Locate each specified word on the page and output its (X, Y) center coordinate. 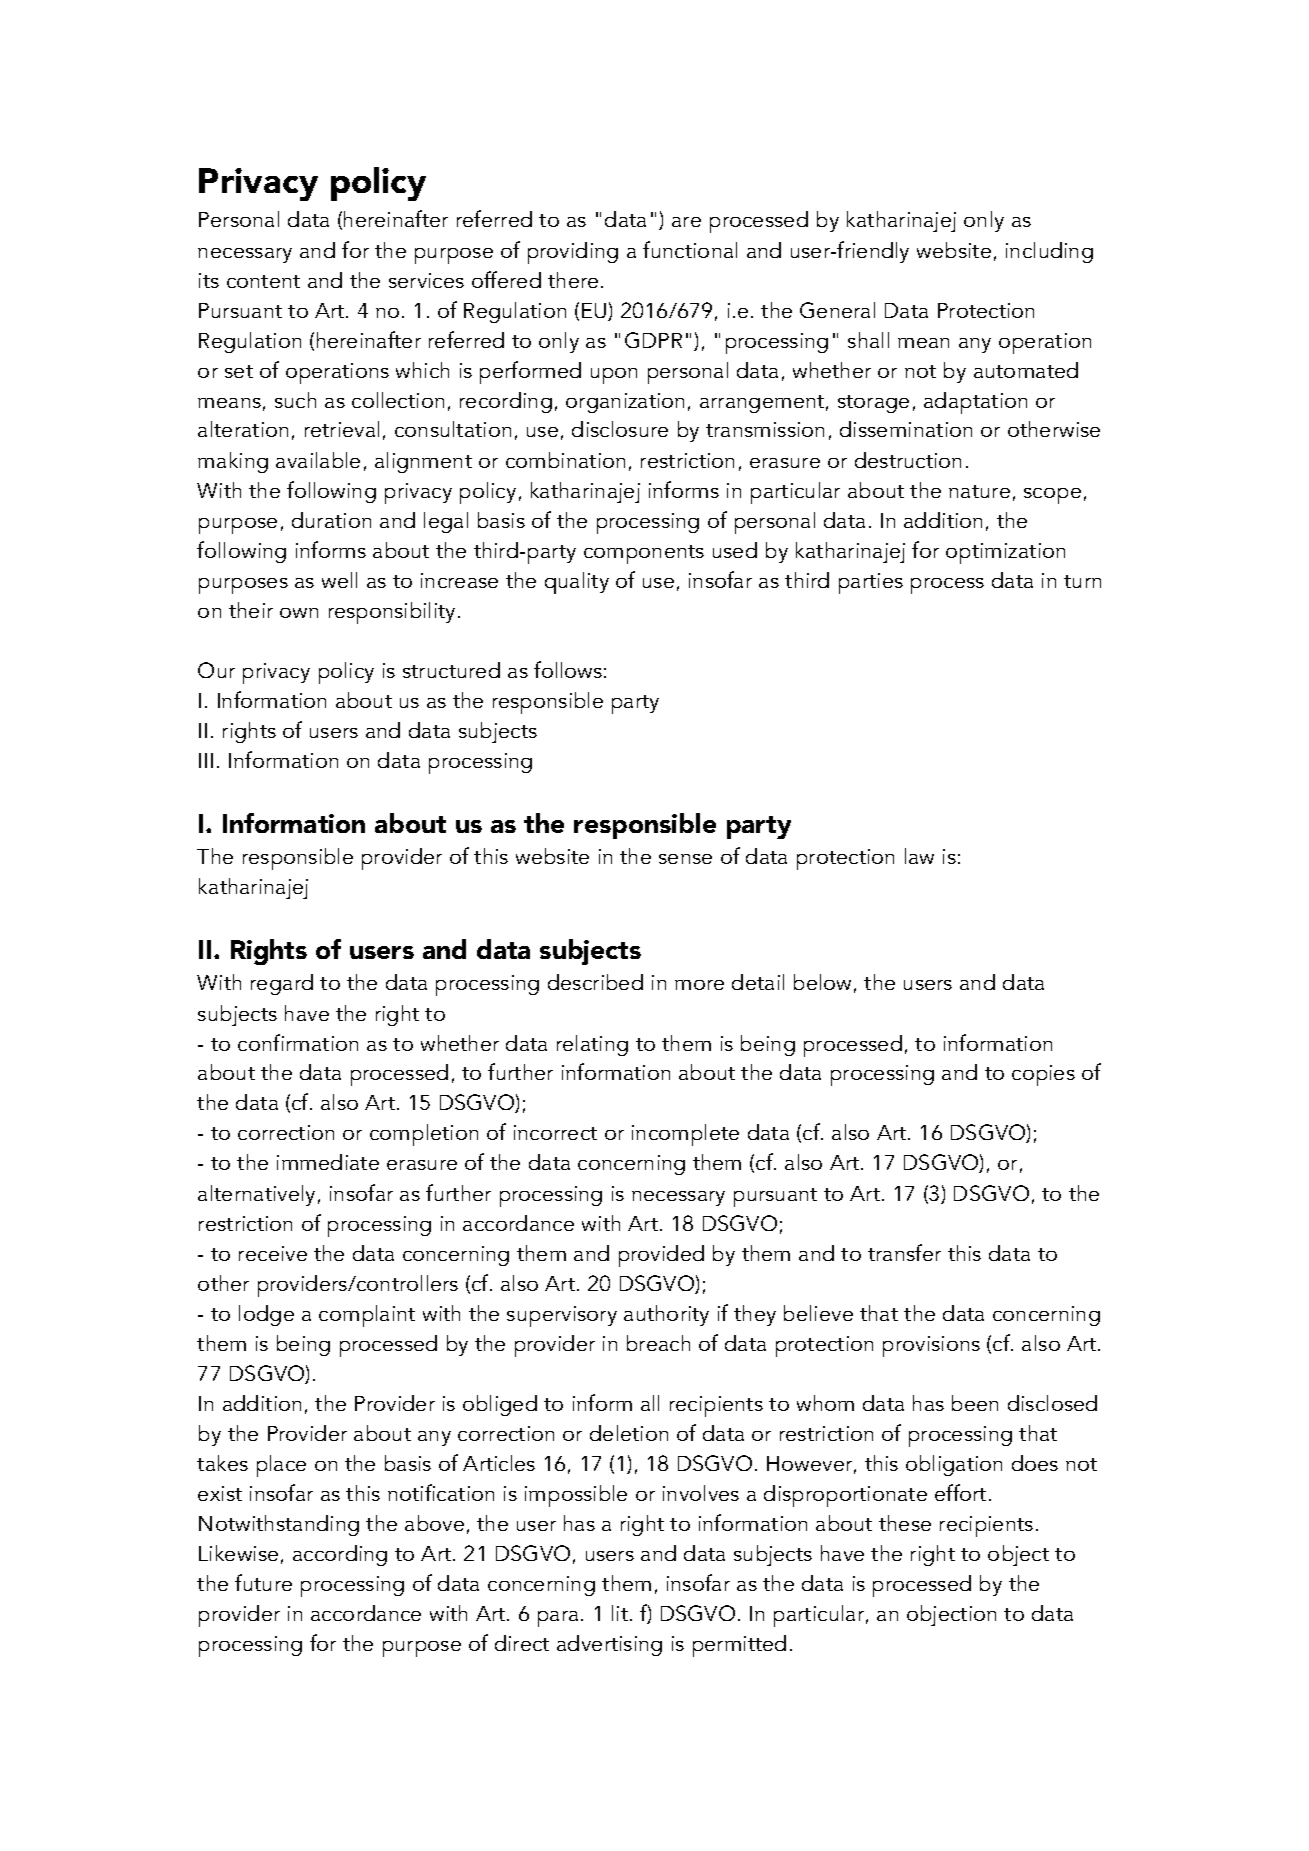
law (919, 856)
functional (690, 249)
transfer (904, 1252)
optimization (1005, 553)
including (1049, 252)
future (263, 1582)
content (263, 281)
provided (661, 1256)
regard (282, 984)
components (644, 554)
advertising (609, 1645)
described (595, 982)
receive (273, 1253)
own (299, 613)
